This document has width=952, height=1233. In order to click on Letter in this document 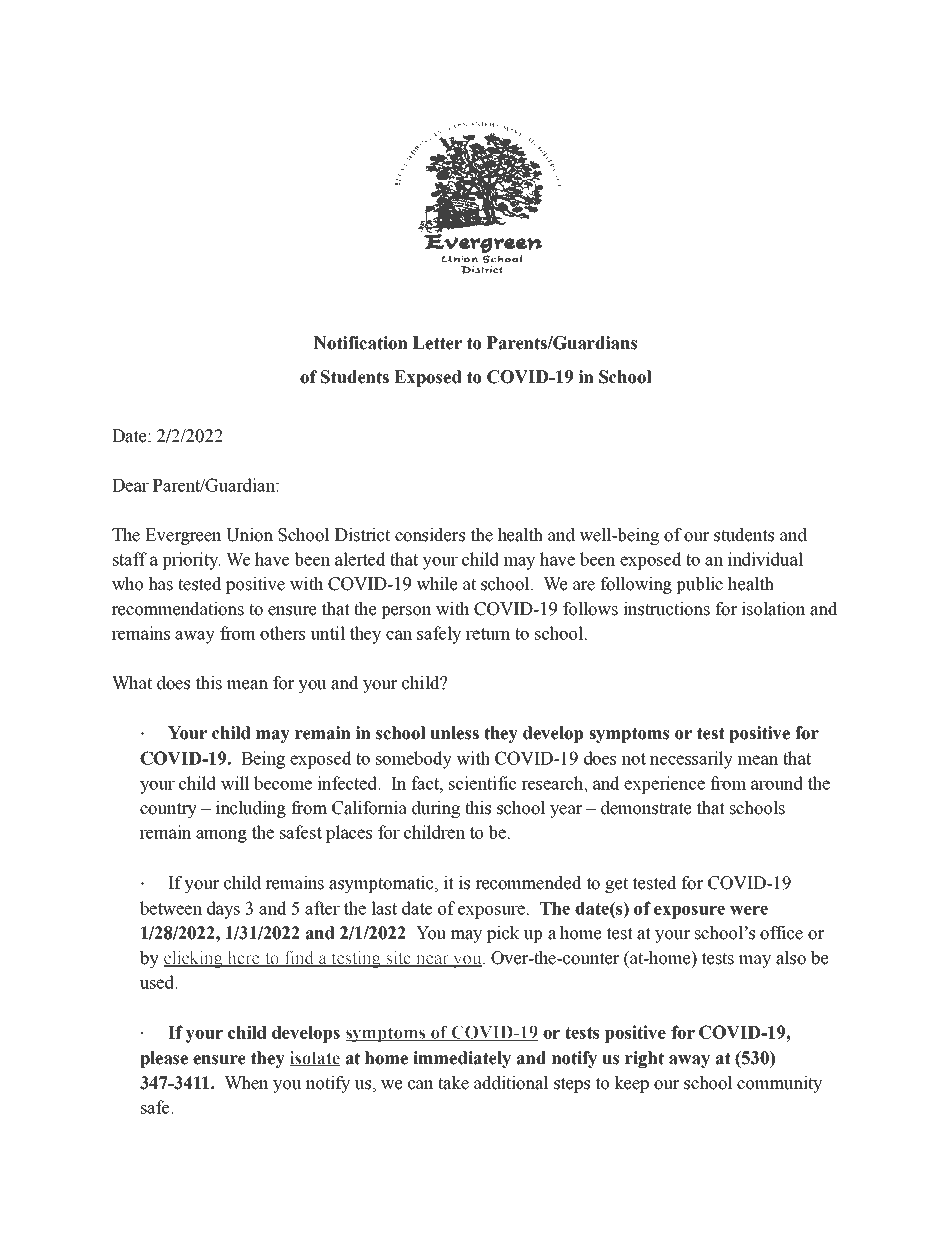, I will do `click(437, 343)`.
